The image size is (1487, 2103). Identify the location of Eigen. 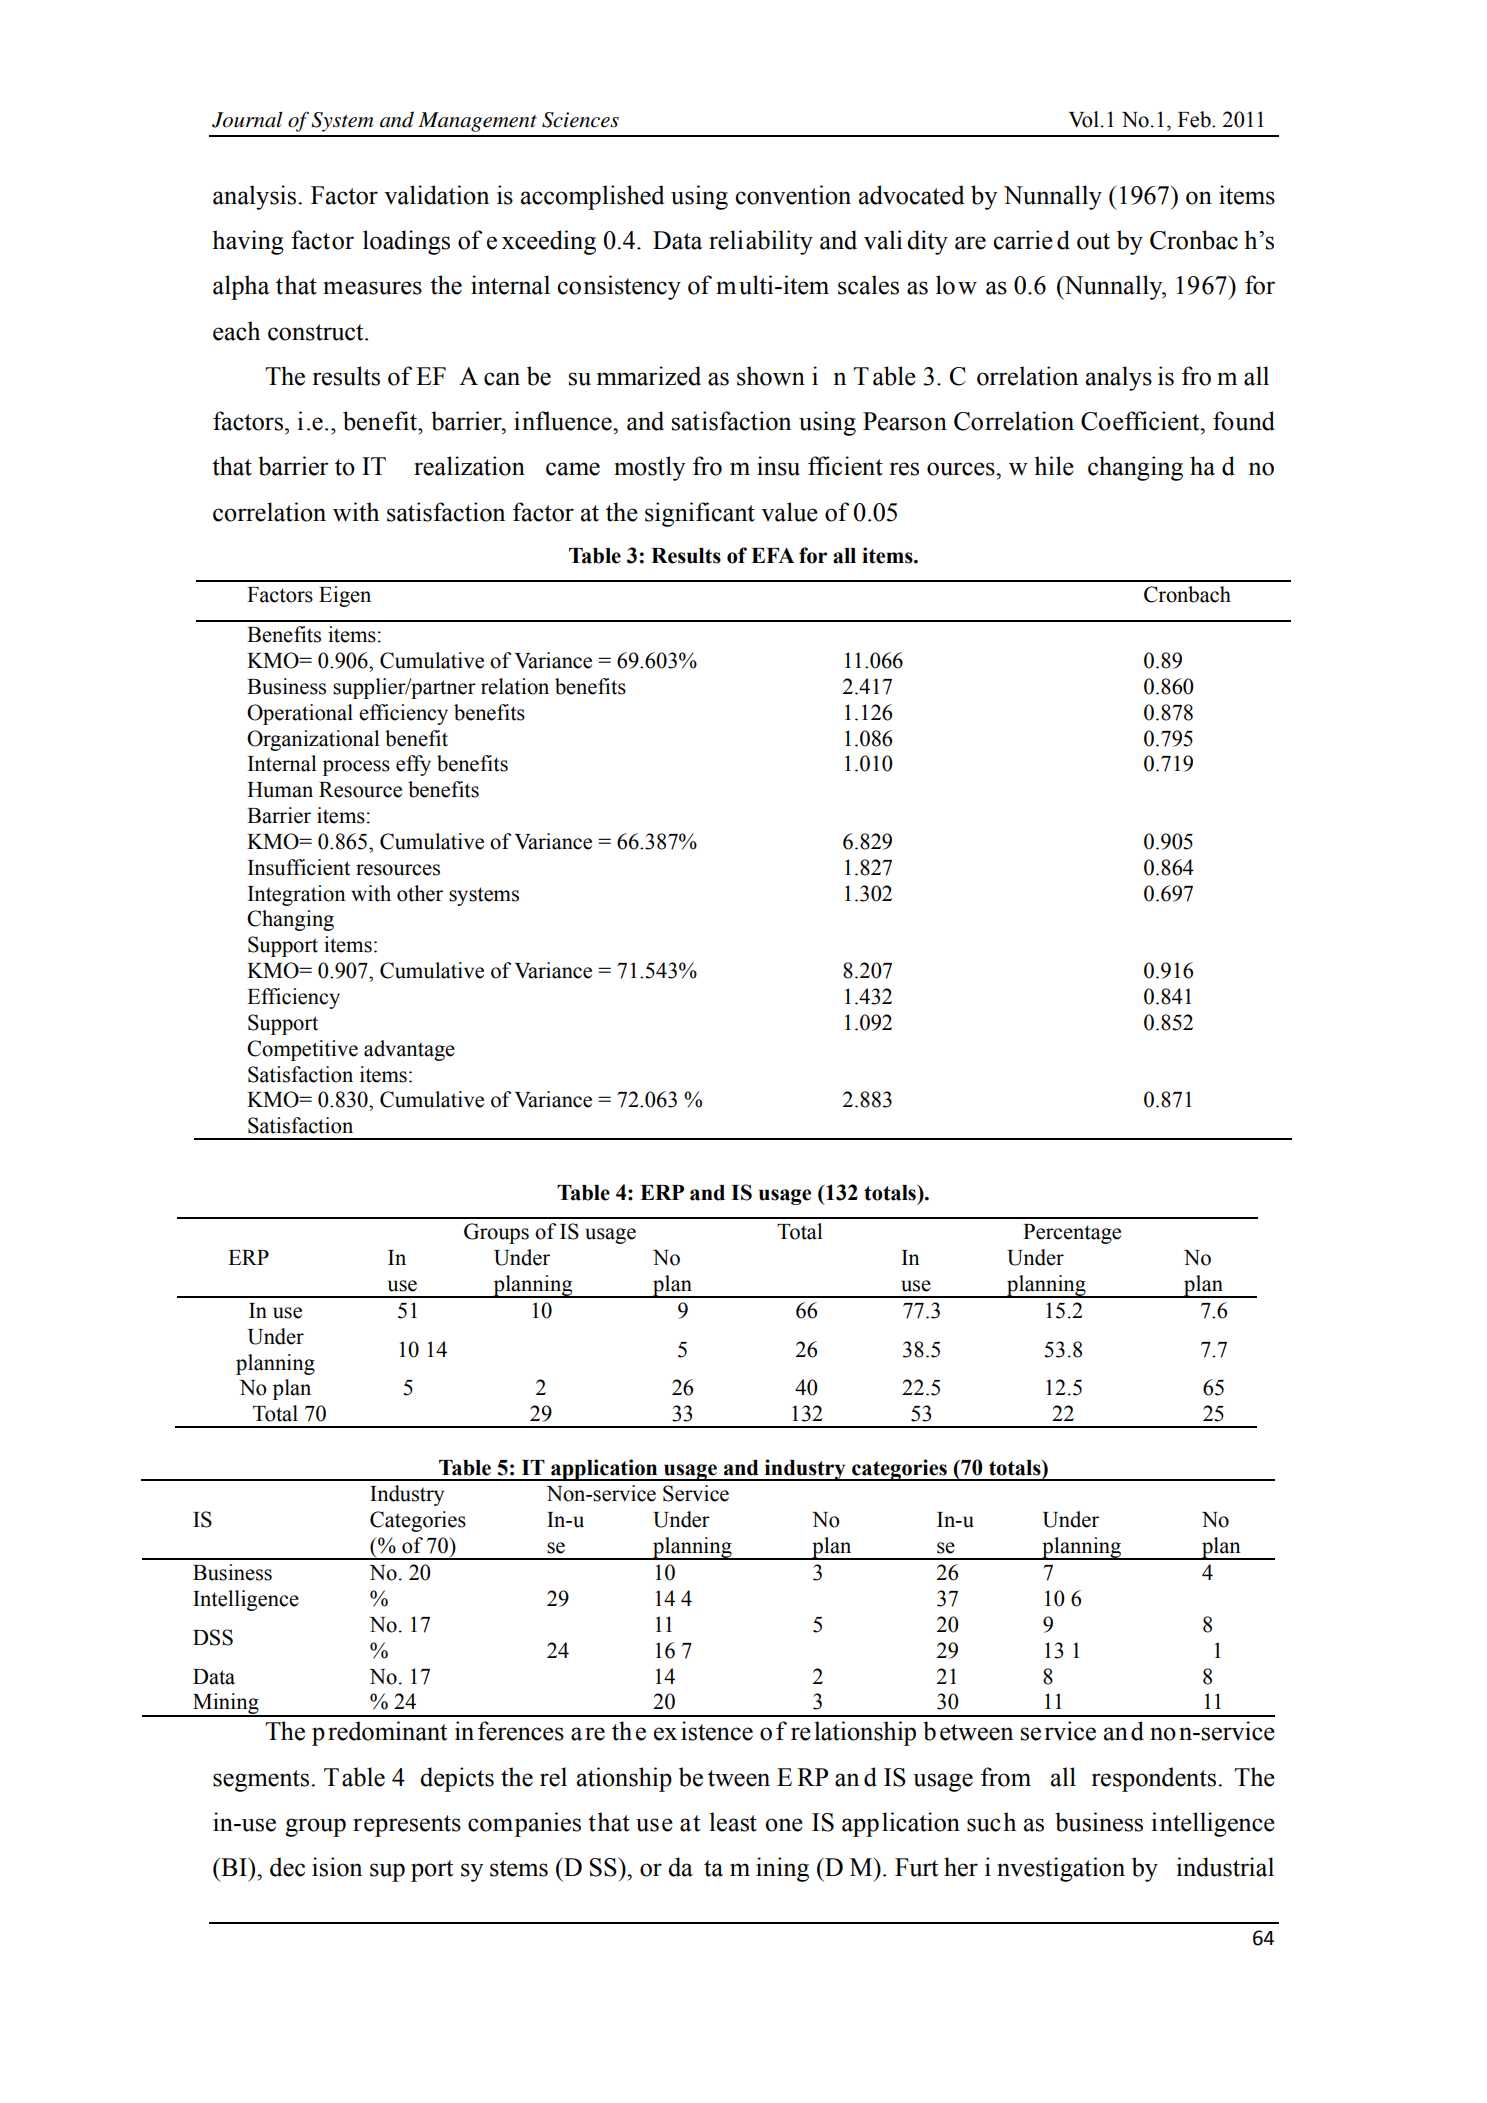
(345, 596).
